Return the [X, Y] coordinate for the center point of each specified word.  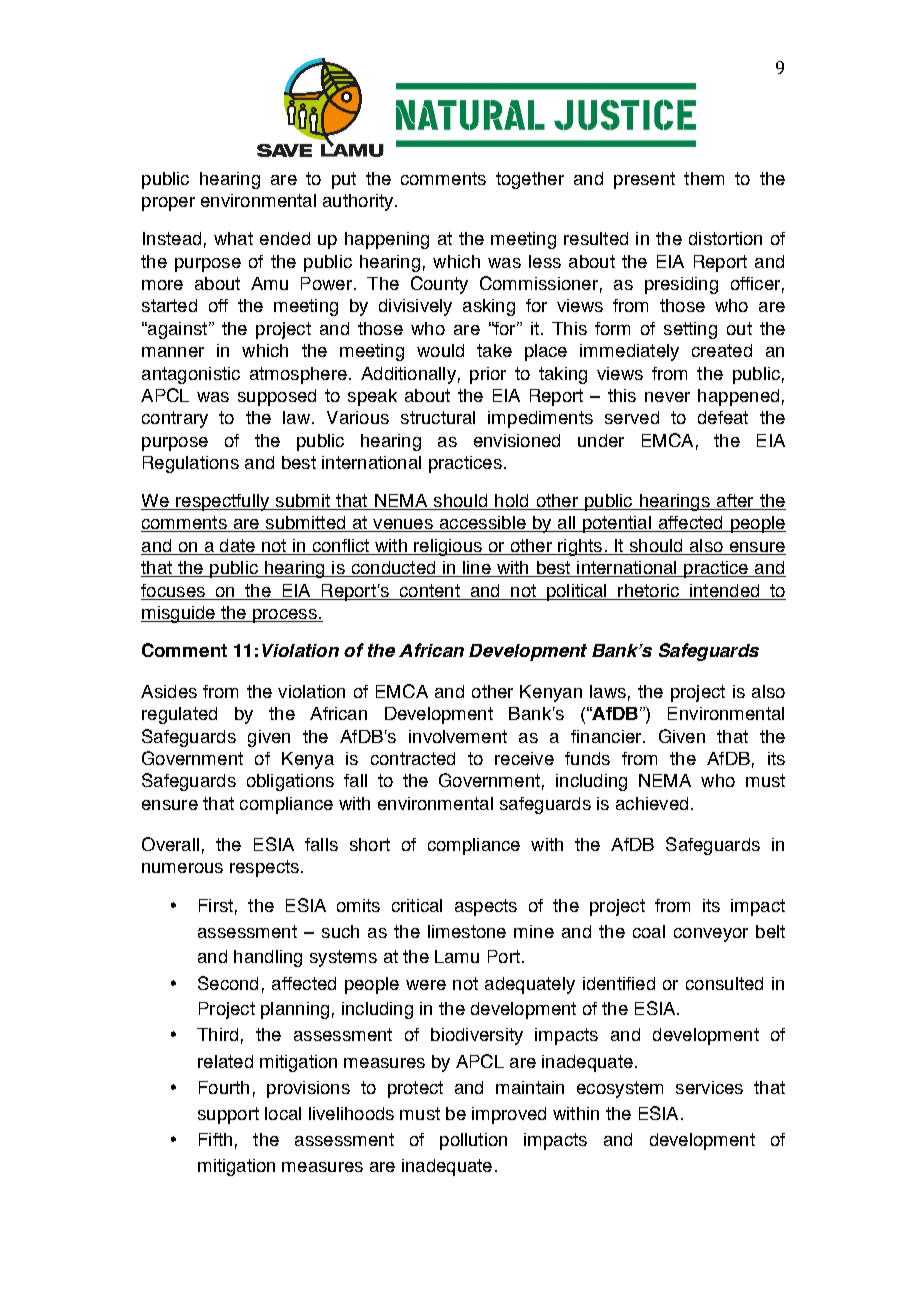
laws [608, 691]
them [704, 178]
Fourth [224, 1087]
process [284, 616]
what [233, 238]
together [530, 180]
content [430, 590]
